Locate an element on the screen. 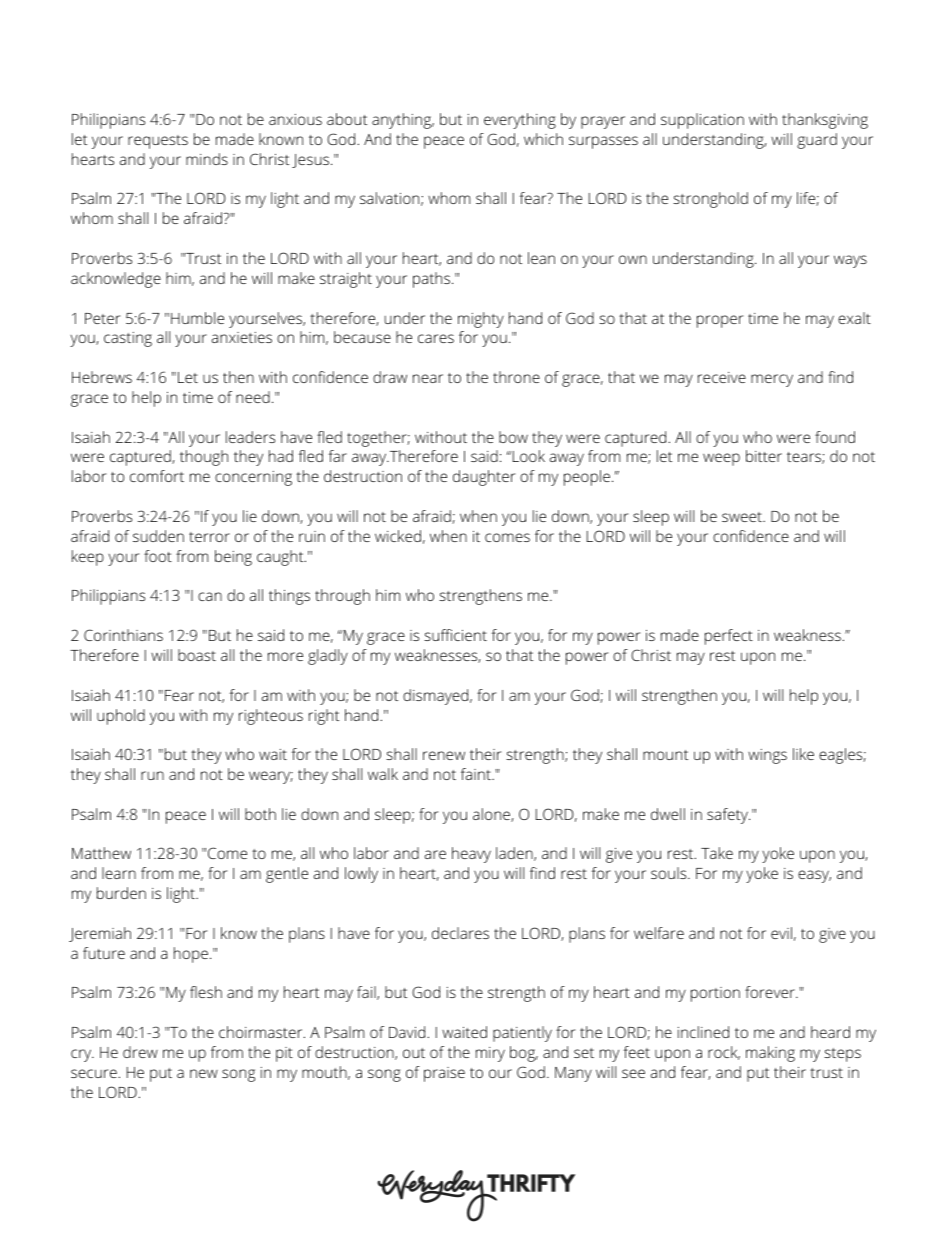 Image resolution: width=952 pixels, height=1233 pixels. requests is located at coordinates (158, 142).
